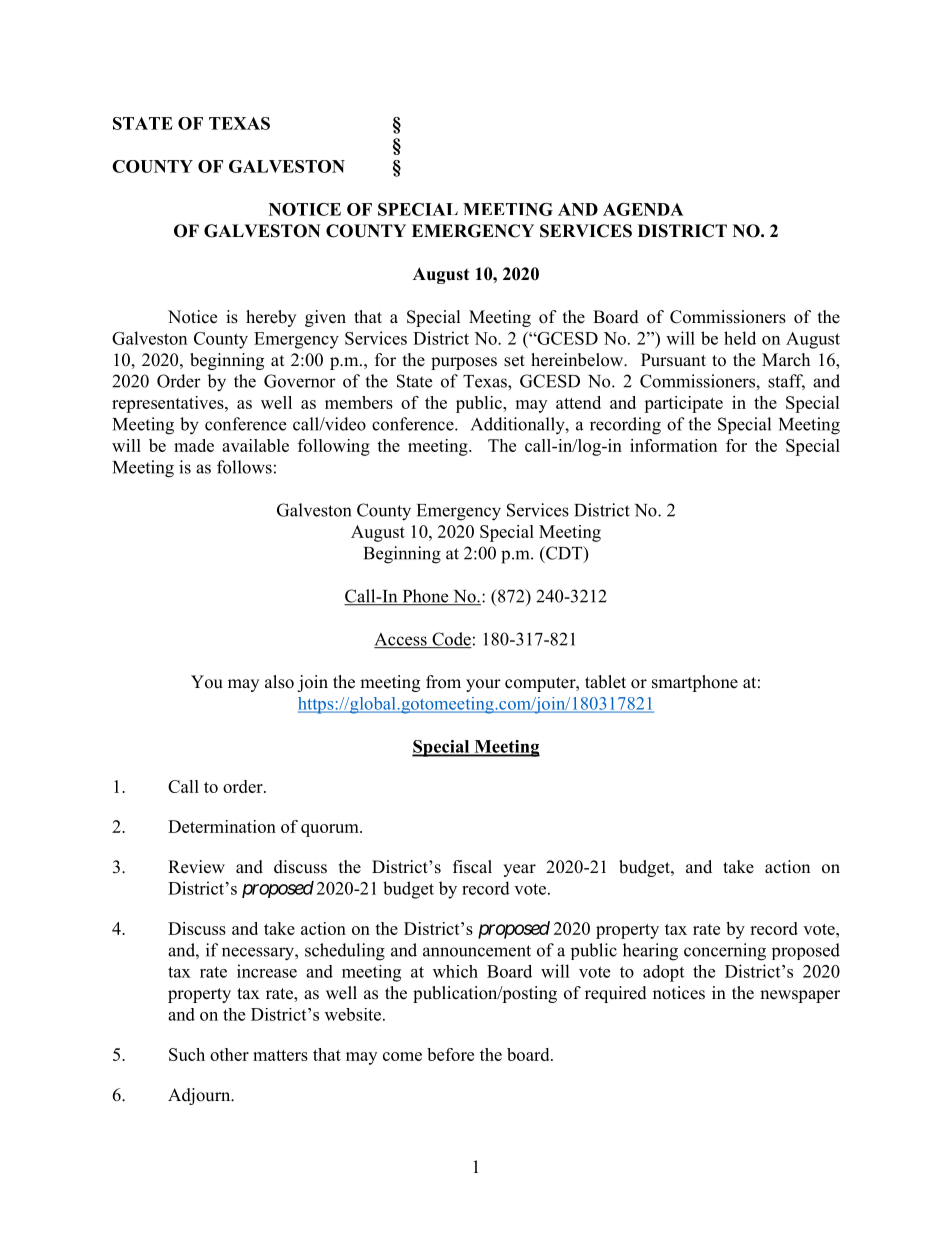 This image has height=1233, width=952. I want to click on computer, so click(541, 684).
